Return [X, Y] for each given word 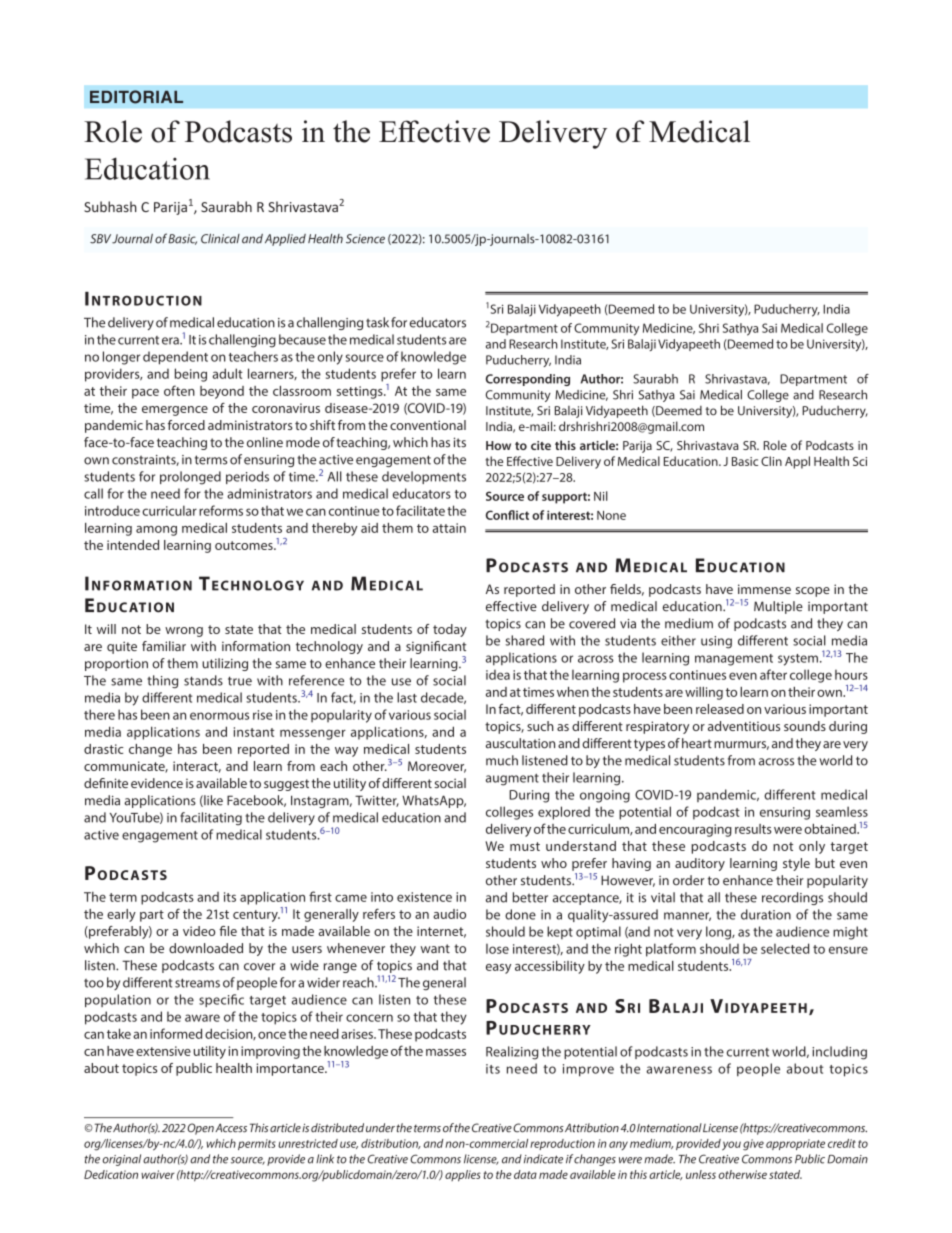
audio [449, 914]
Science [365, 239]
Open [200, 1129]
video [199, 931]
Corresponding [528, 380]
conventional [428, 425]
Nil [601, 496]
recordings [792, 898]
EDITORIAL [136, 97]
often [179, 390]
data [525, 1174]
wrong [184, 632]
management [734, 660]
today [450, 630]
